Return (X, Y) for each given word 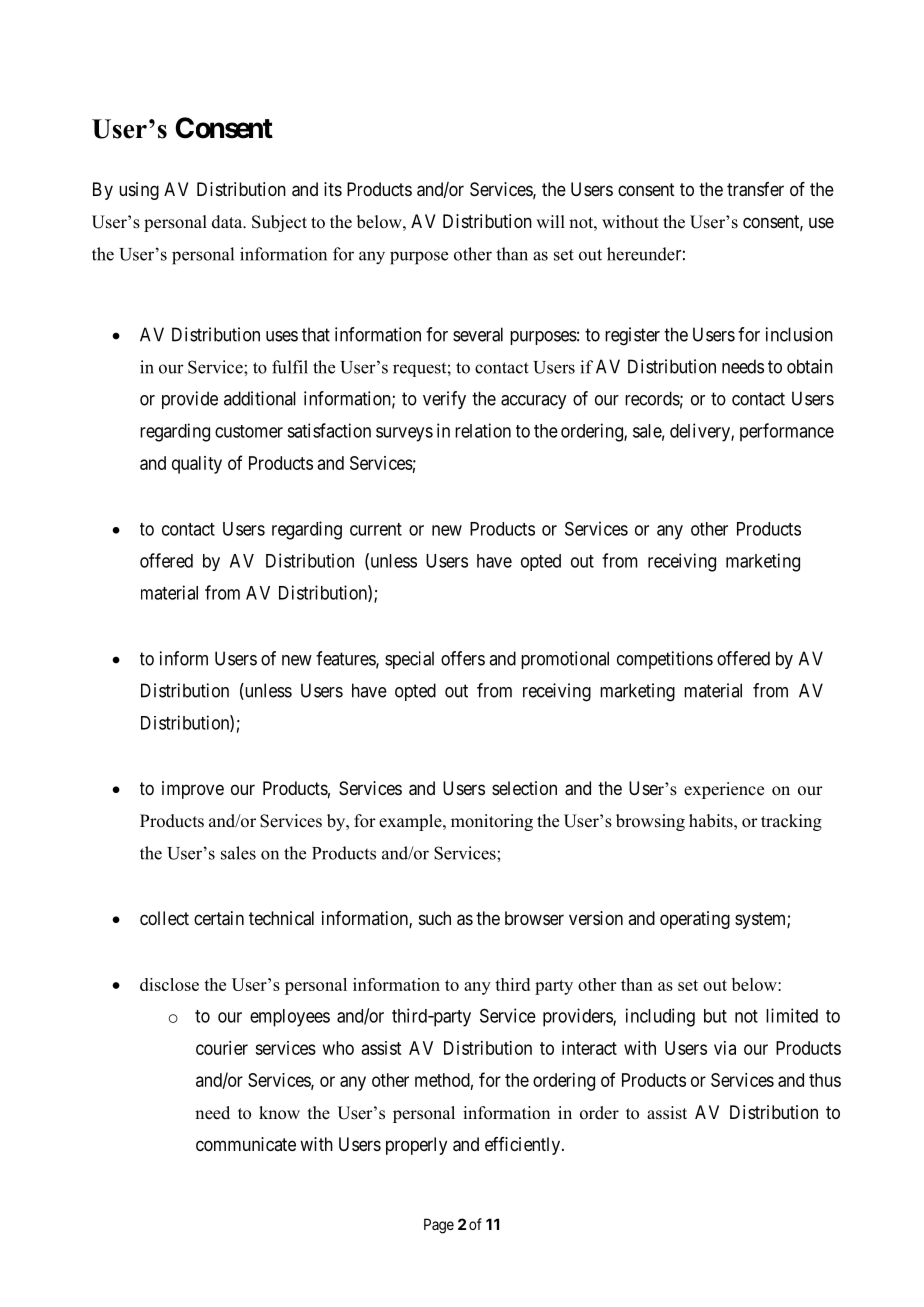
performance (787, 432)
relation (483, 430)
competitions (665, 660)
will (550, 221)
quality (197, 465)
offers (463, 658)
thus (825, 1080)
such (435, 918)
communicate (246, 1144)
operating (695, 920)
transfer (755, 189)
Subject (279, 223)
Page (439, 1226)
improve (193, 790)
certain (219, 918)
